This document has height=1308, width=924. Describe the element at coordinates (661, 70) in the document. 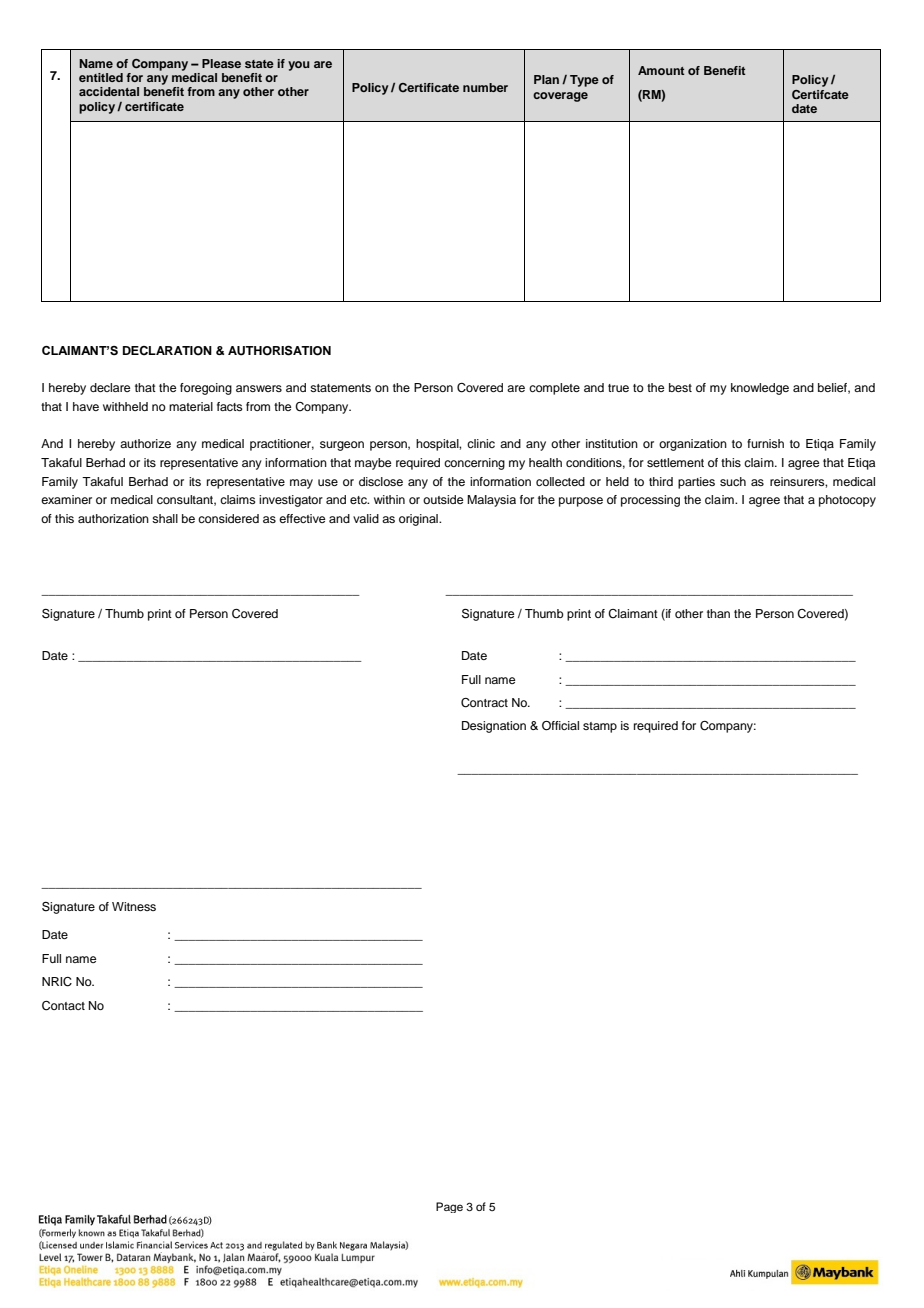

I see `Amount` at that location.
